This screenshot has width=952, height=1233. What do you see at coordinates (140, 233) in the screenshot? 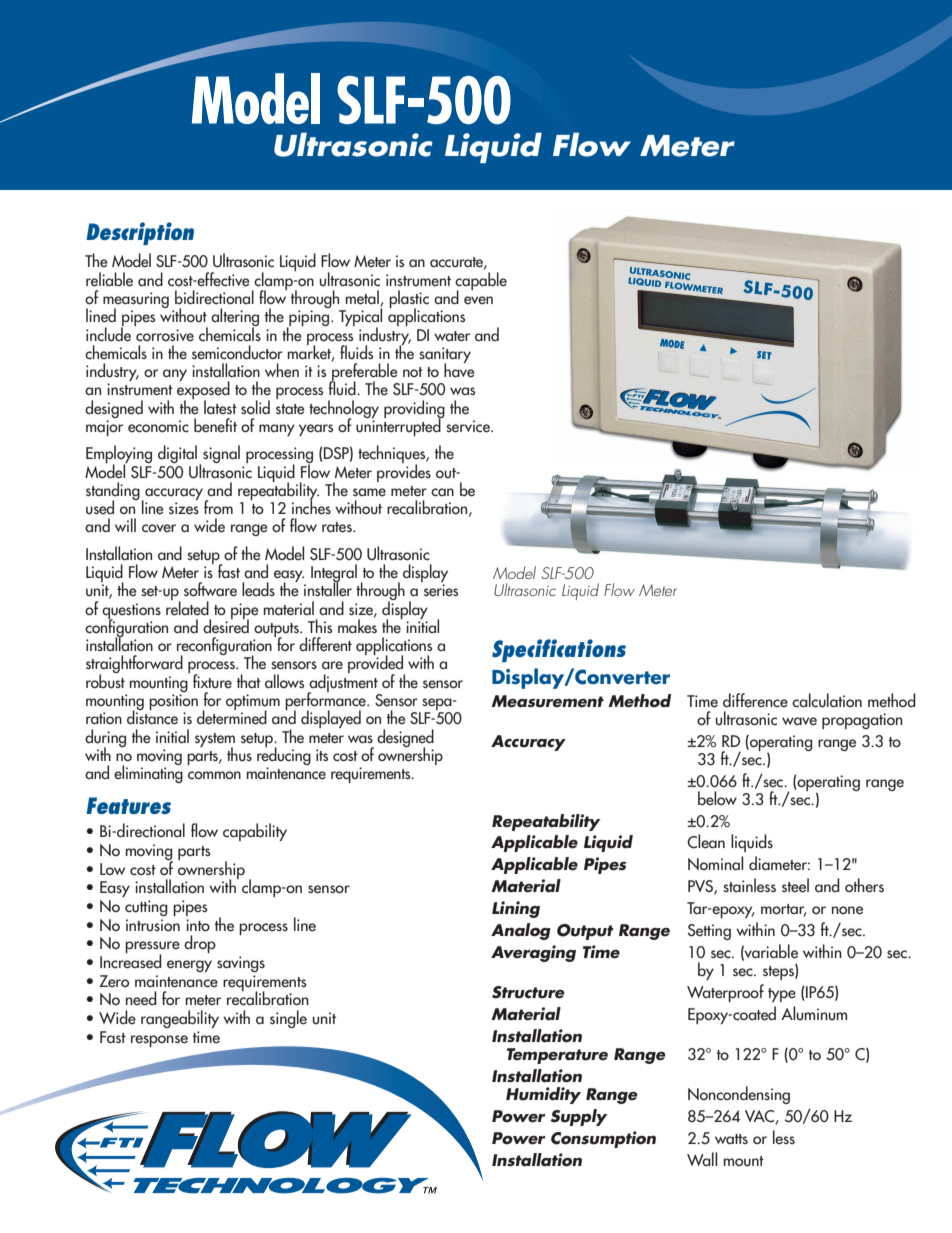
I see `Description` at bounding box center [140, 233].
